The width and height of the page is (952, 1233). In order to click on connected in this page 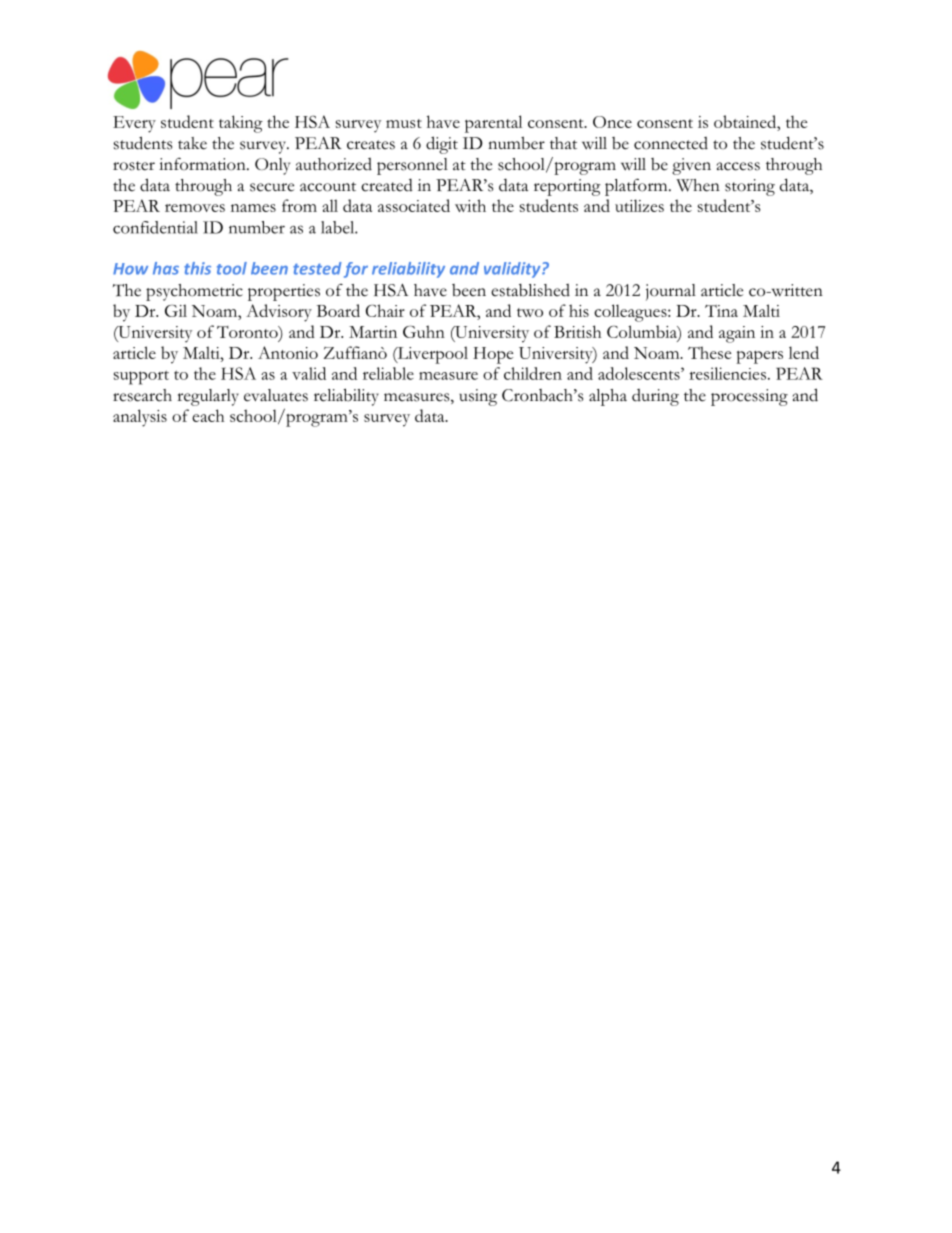, I will do `click(671, 143)`.
